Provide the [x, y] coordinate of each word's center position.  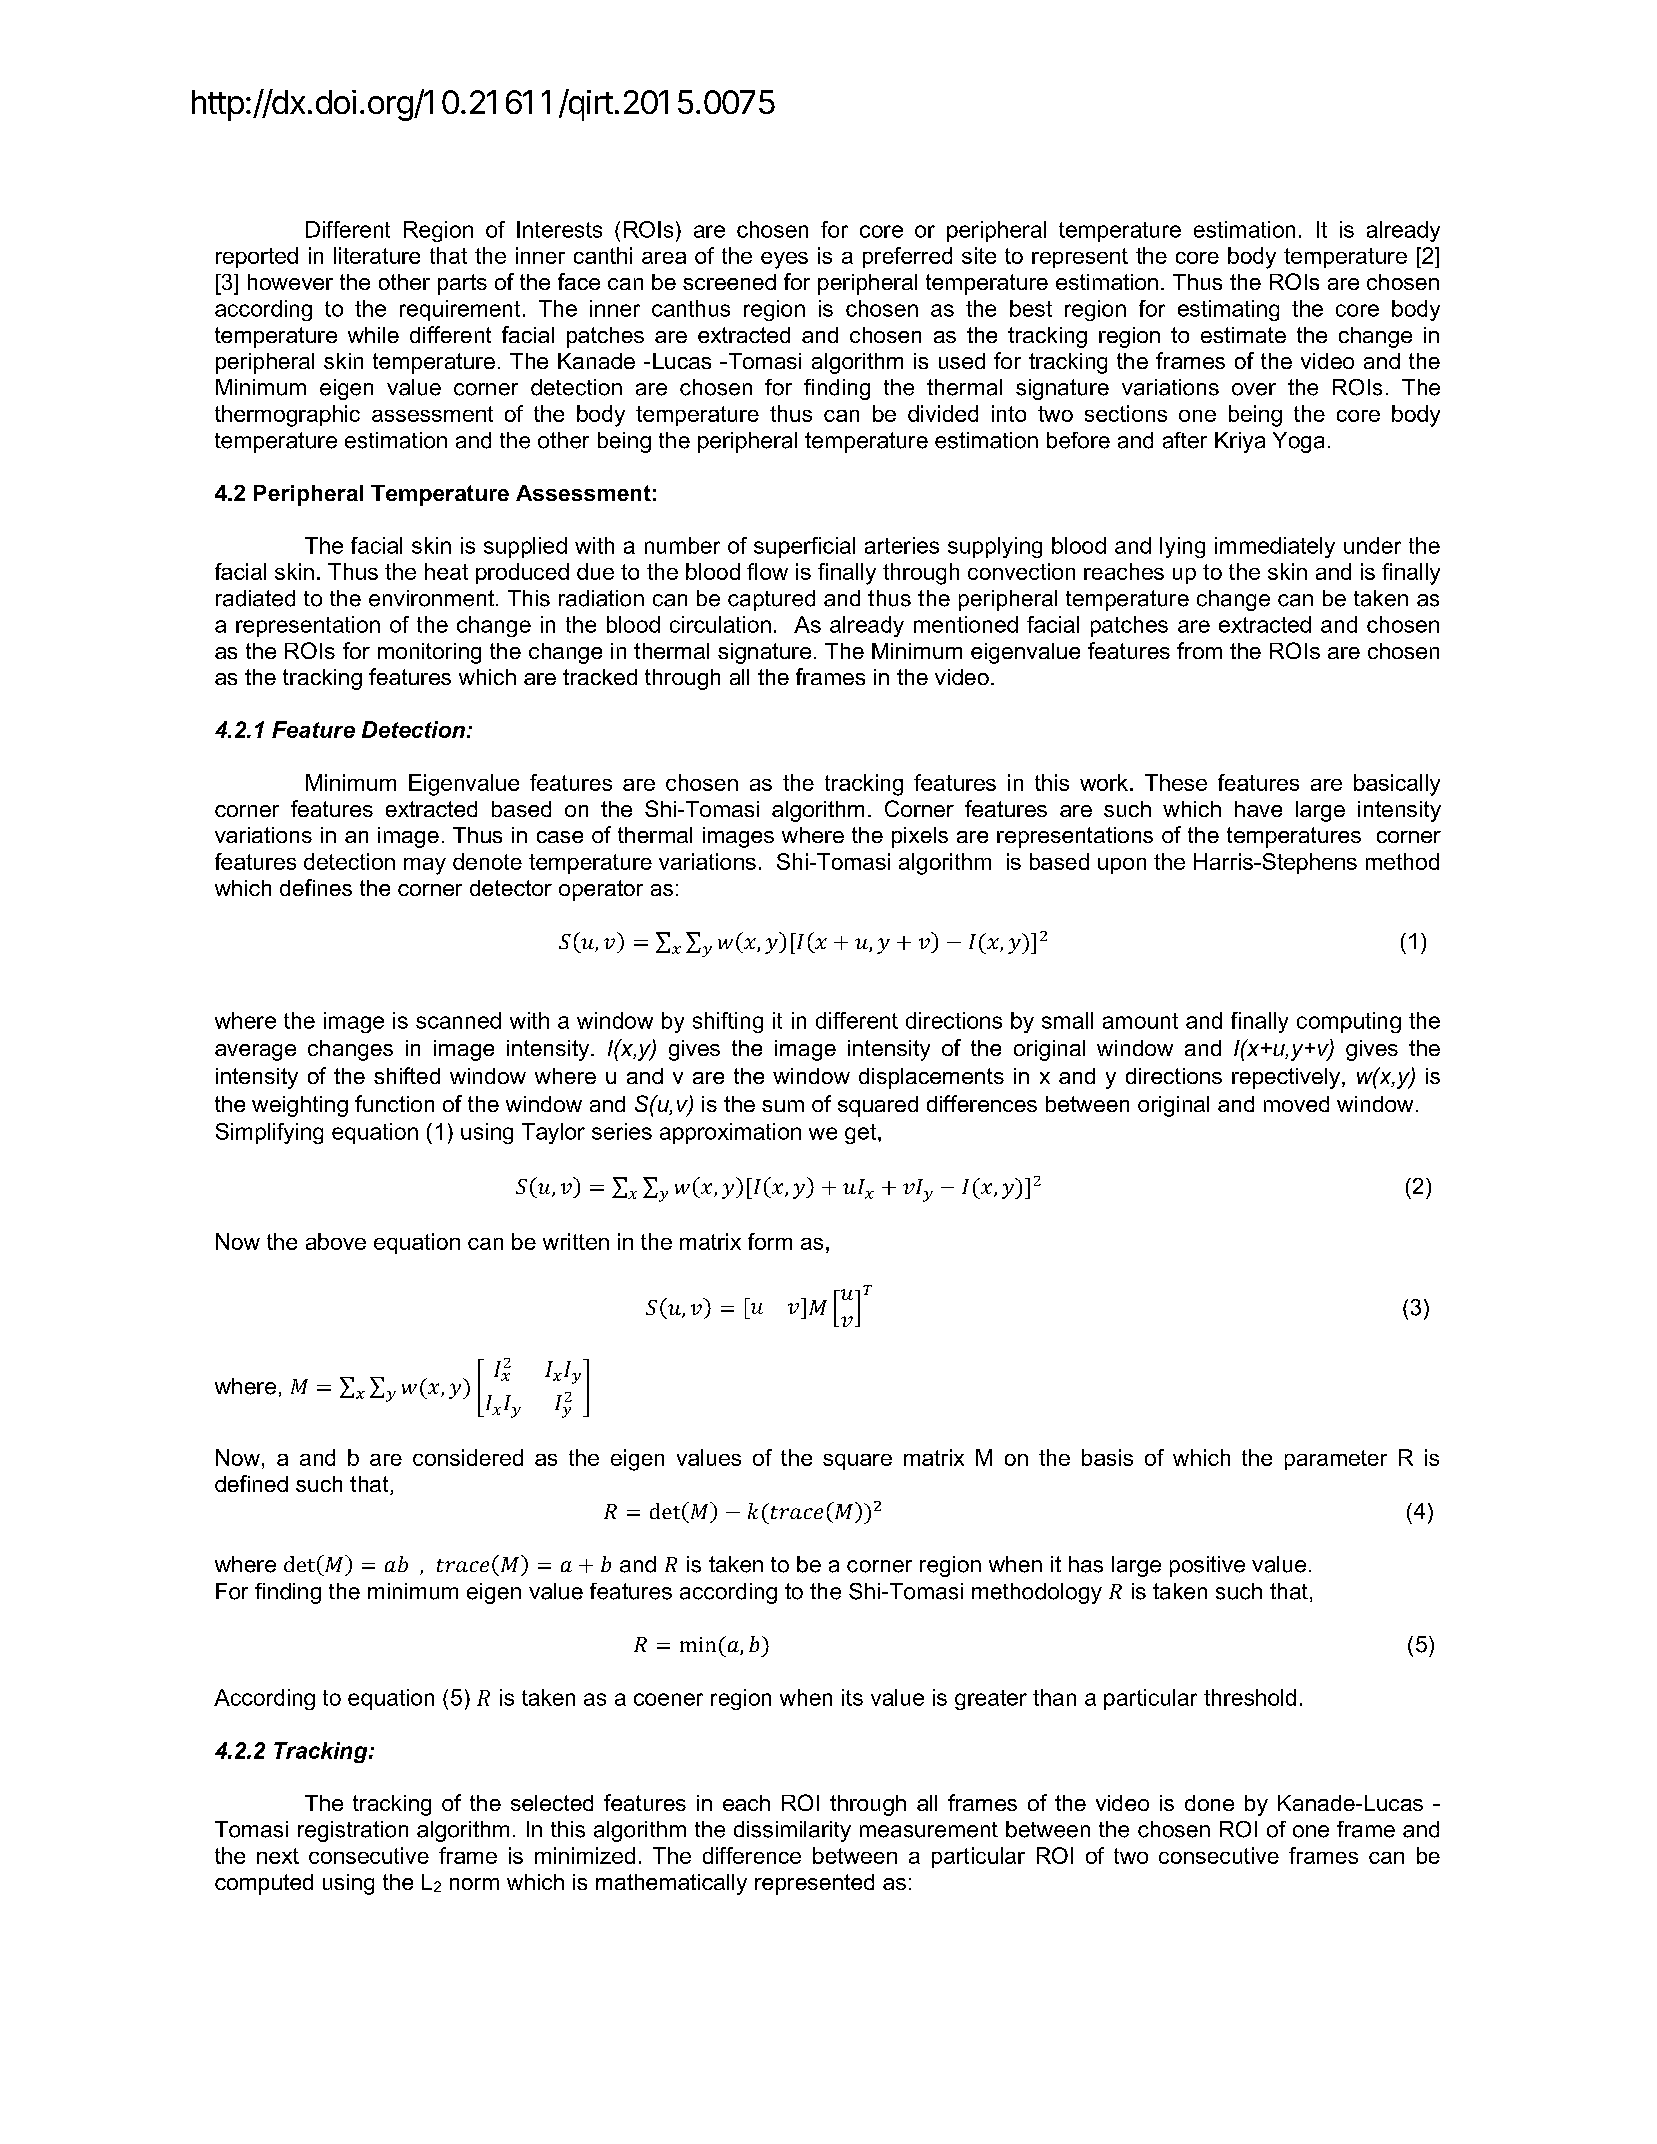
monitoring [429, 653]
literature [377, 255]
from [1199, 650]
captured [771, 600]
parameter [1336, 1460]
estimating [1228, 310]
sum [783, 1106]
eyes [784, 260]
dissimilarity [792, 1831]
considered [468, 1457]
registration [353, 1831]
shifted [407, 1075]
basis [1107, 1457]
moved [1296, 1104]
